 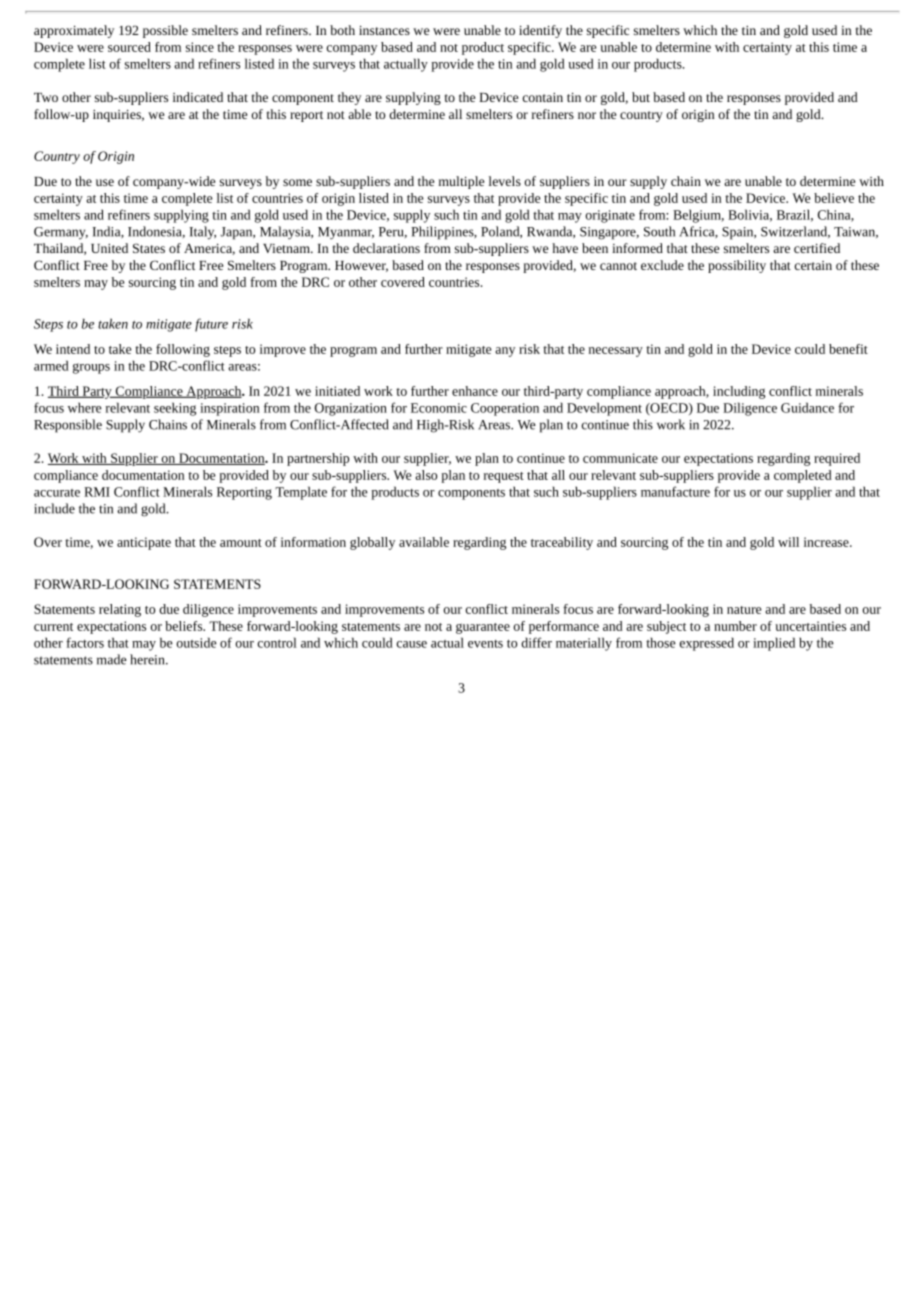 What do you see at coordinates (774, 644) in the image?
I see `implied` at bounding box center [774, 644].
